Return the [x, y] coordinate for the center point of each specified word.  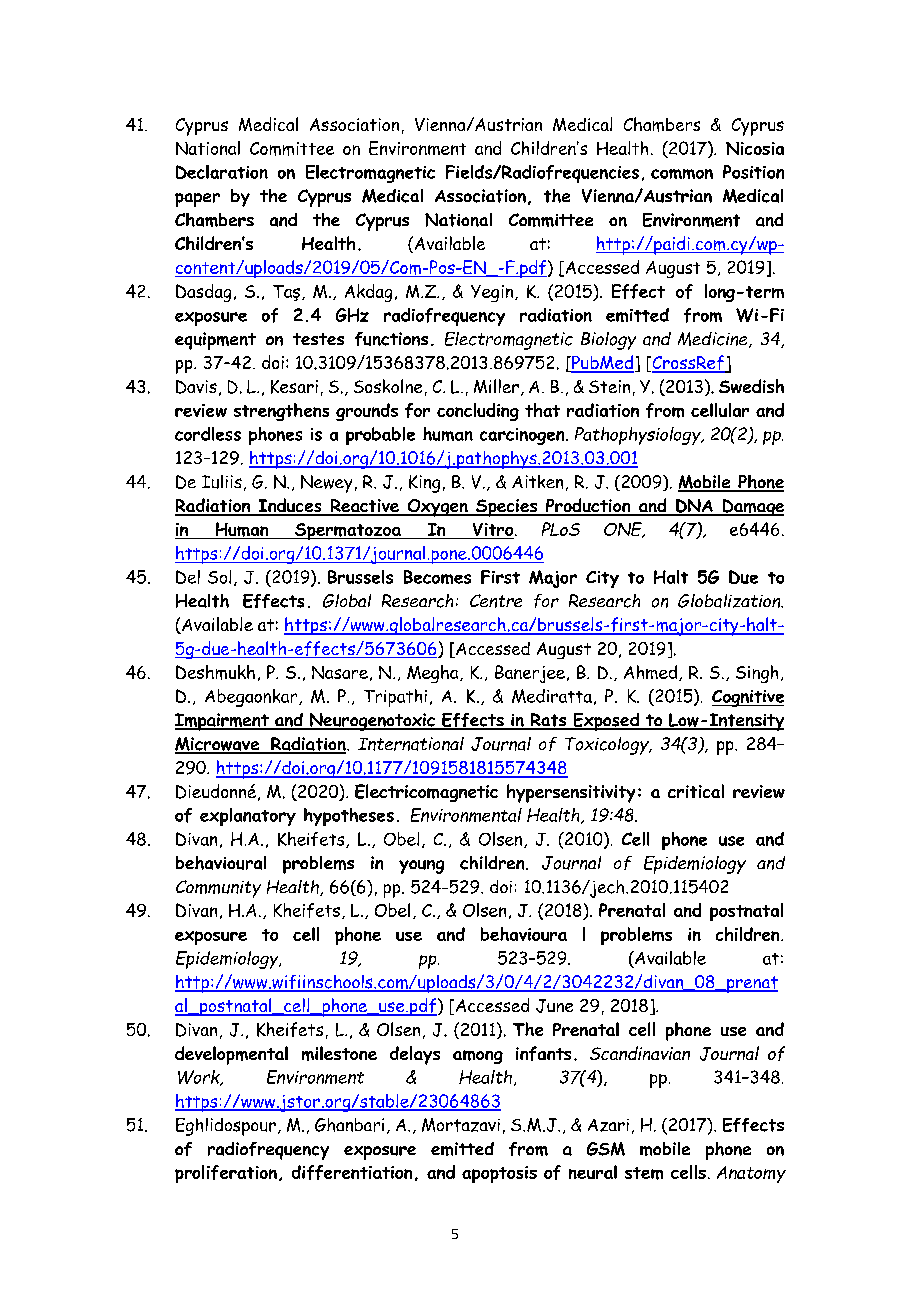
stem [644, 1173]
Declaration [222, 172]
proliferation [226, 1174]
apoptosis [499, 1174]
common [682, 174]
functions [391, 339]
